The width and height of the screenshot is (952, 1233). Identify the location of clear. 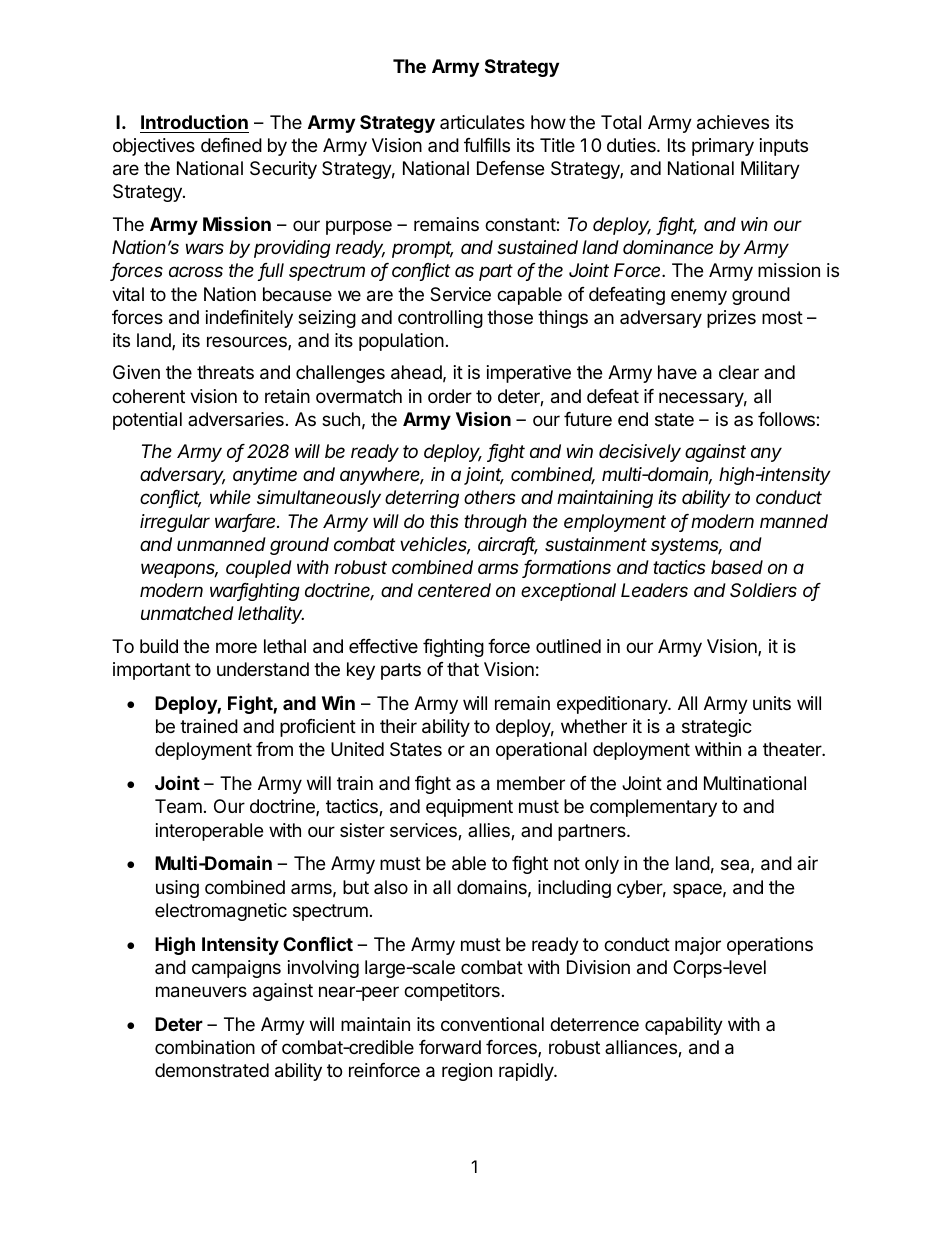
(739, 372).
